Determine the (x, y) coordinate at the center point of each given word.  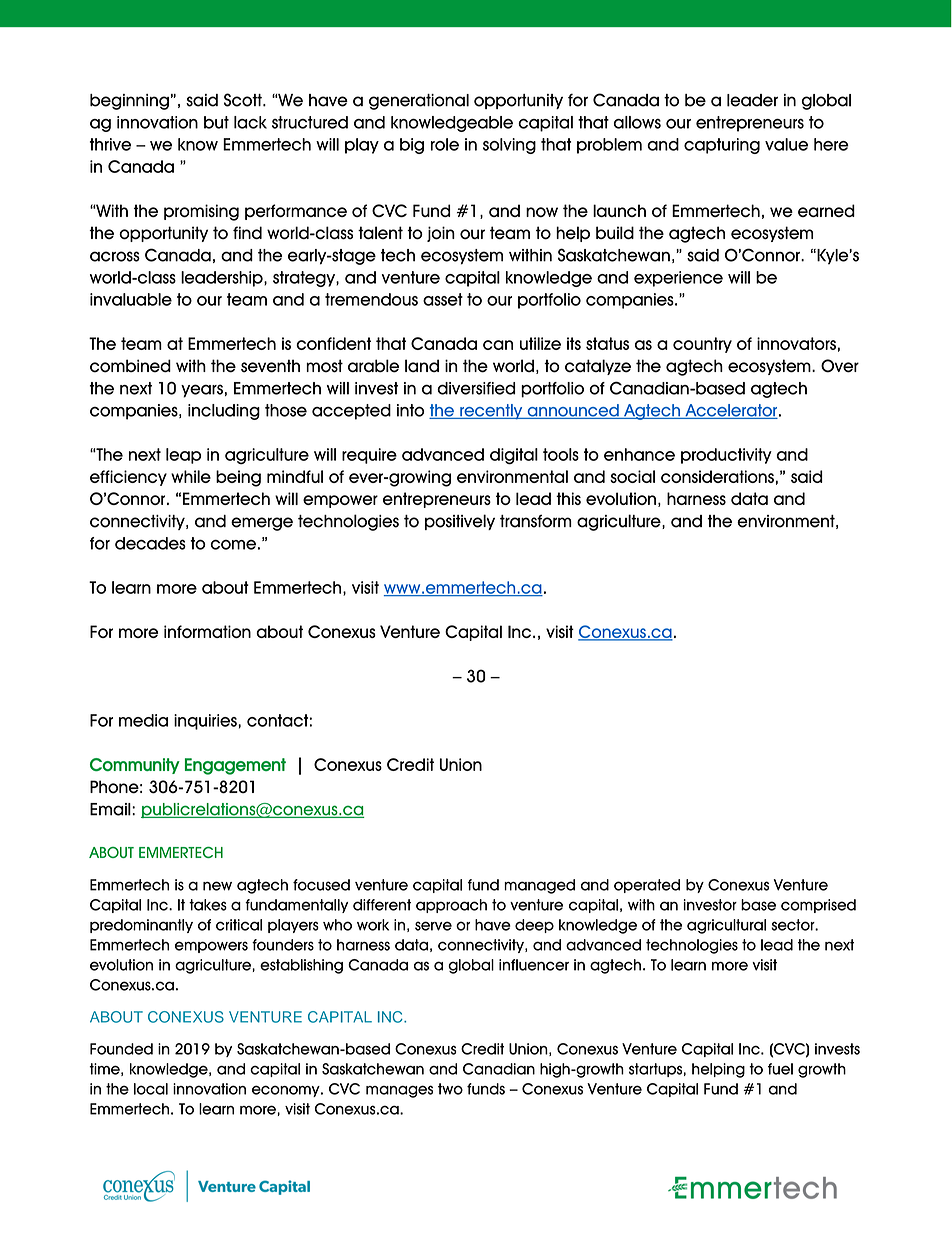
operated (647, 886)
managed (539, 886)
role (445, 144)
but (216, 122)
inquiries (206, 722)
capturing (722, 146)
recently (491, 412)
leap (183, 456)
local (151, 1089)
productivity (726, 456)
